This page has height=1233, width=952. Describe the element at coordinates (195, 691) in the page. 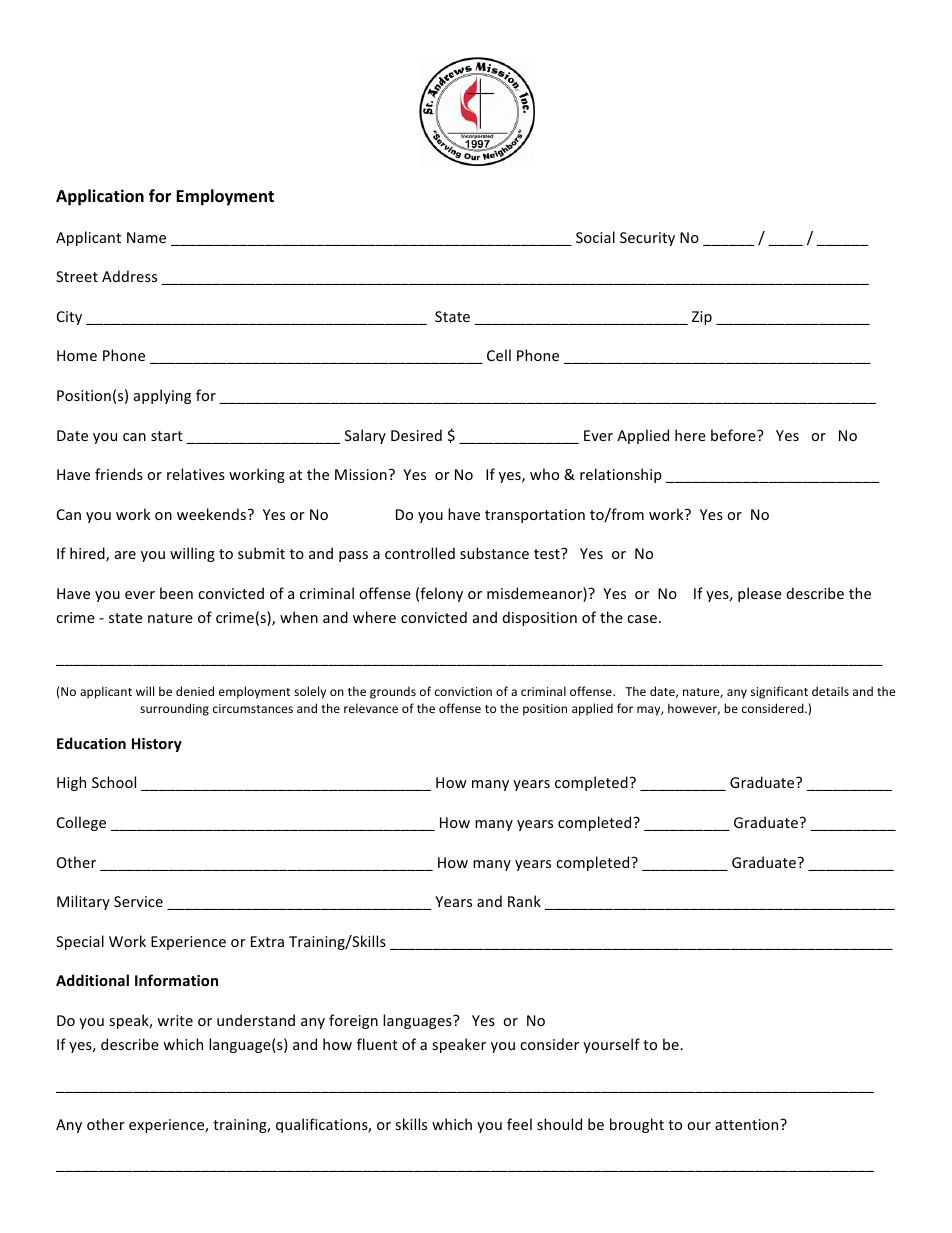

I see `denied` at that location.
